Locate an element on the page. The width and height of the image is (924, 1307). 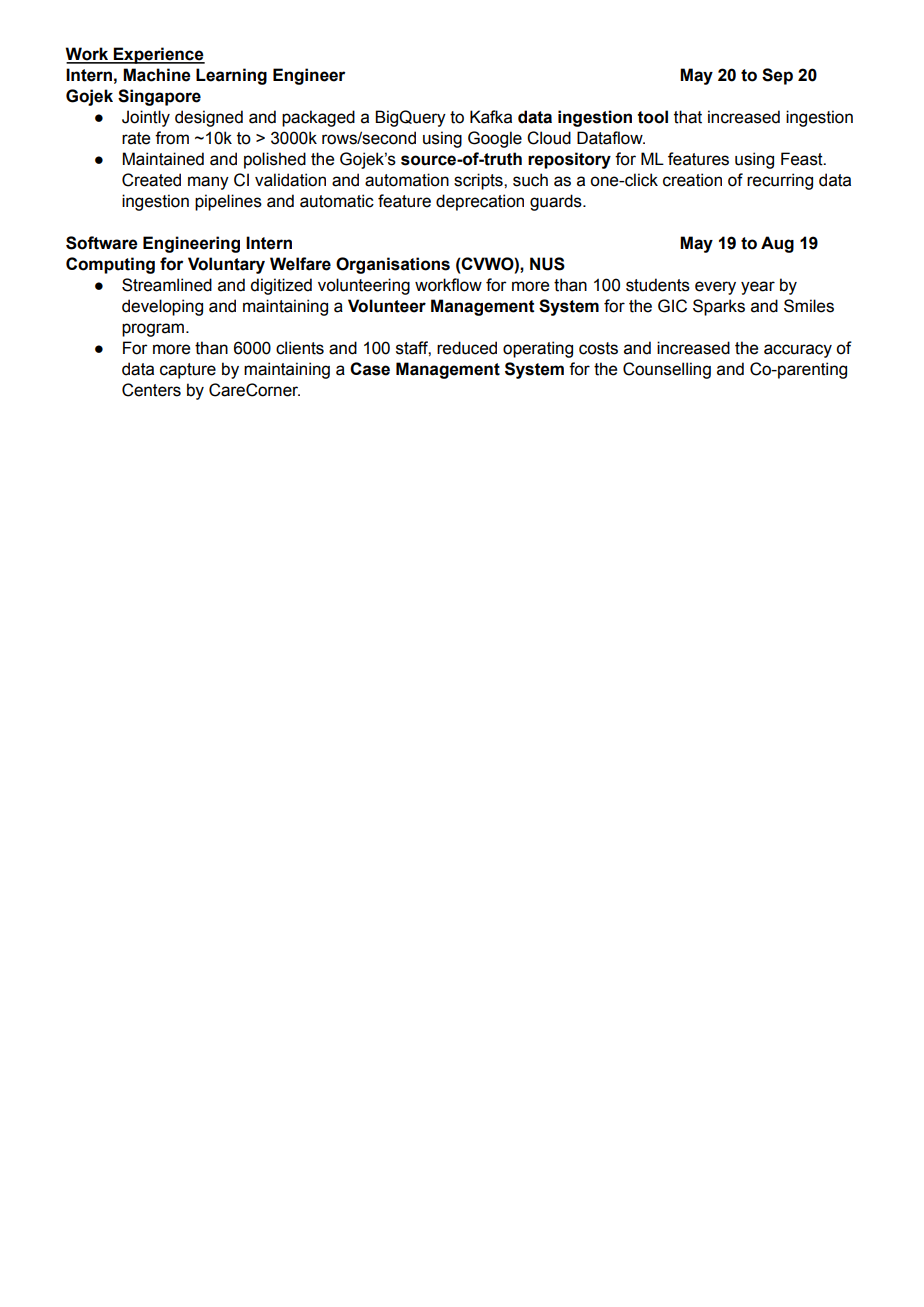
deprecation is located at coordinates (480, 202).
